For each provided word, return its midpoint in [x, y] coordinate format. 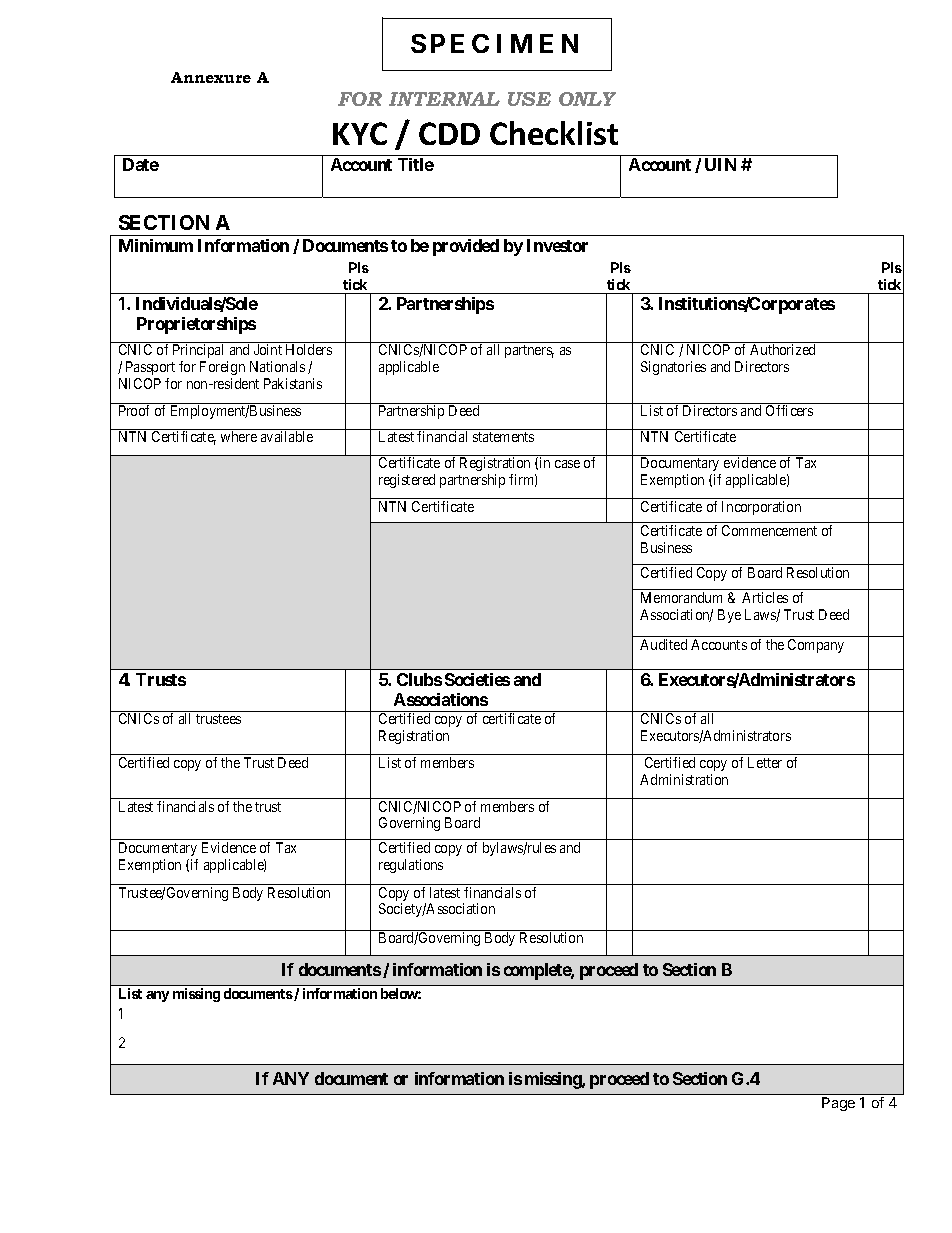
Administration [684, 779]
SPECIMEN [494, 43]
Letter [765, 762]
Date [141, 164]
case [567, 464]
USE [529, 99]
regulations [411, 866]
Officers [789, 410]
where [239, 436]
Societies [477, 679]
